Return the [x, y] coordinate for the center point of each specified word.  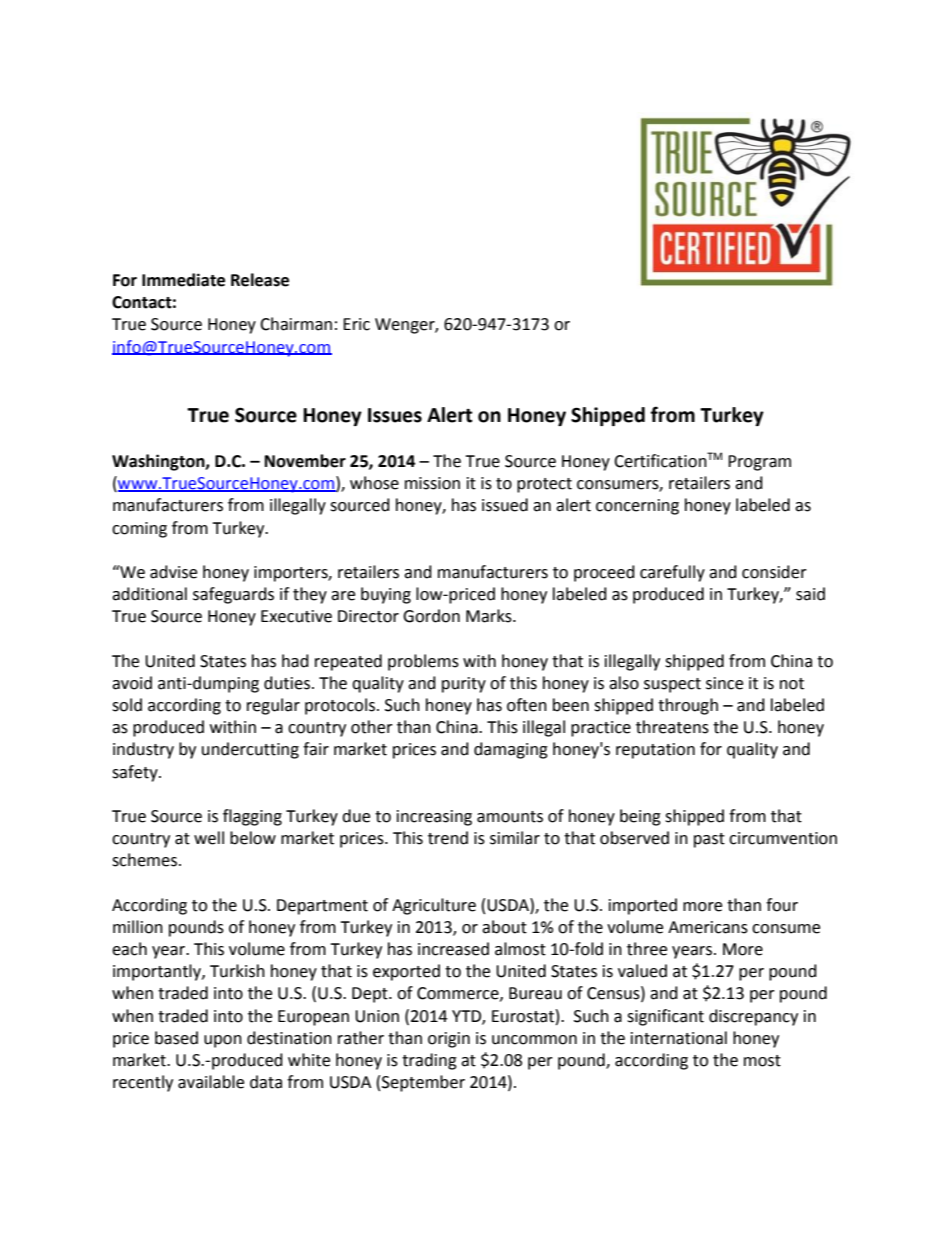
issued [505, 505]
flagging [252, 817]
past [709, 840]
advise [173, 572]
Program [759, 463]
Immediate [183, 280]
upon [223, 1041]
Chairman [296, 324]
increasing [434, 818]
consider [774, 572]
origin [449, 1040]
